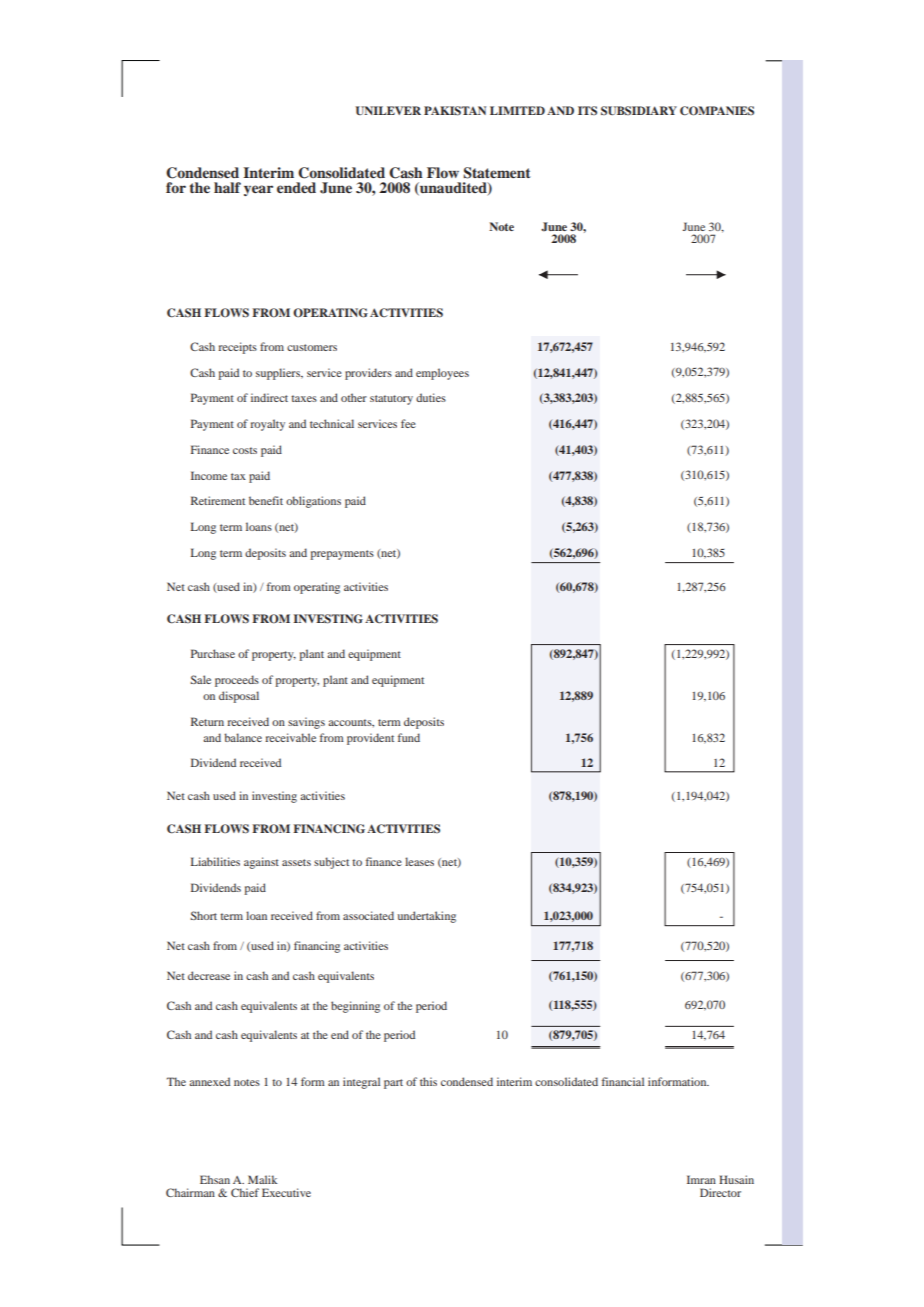 The height and width of the document is (1307, 924). What do you see at coordinates (455, 111) in the document?
I see `PAKISTAN` at bounding box center [455, 111].
